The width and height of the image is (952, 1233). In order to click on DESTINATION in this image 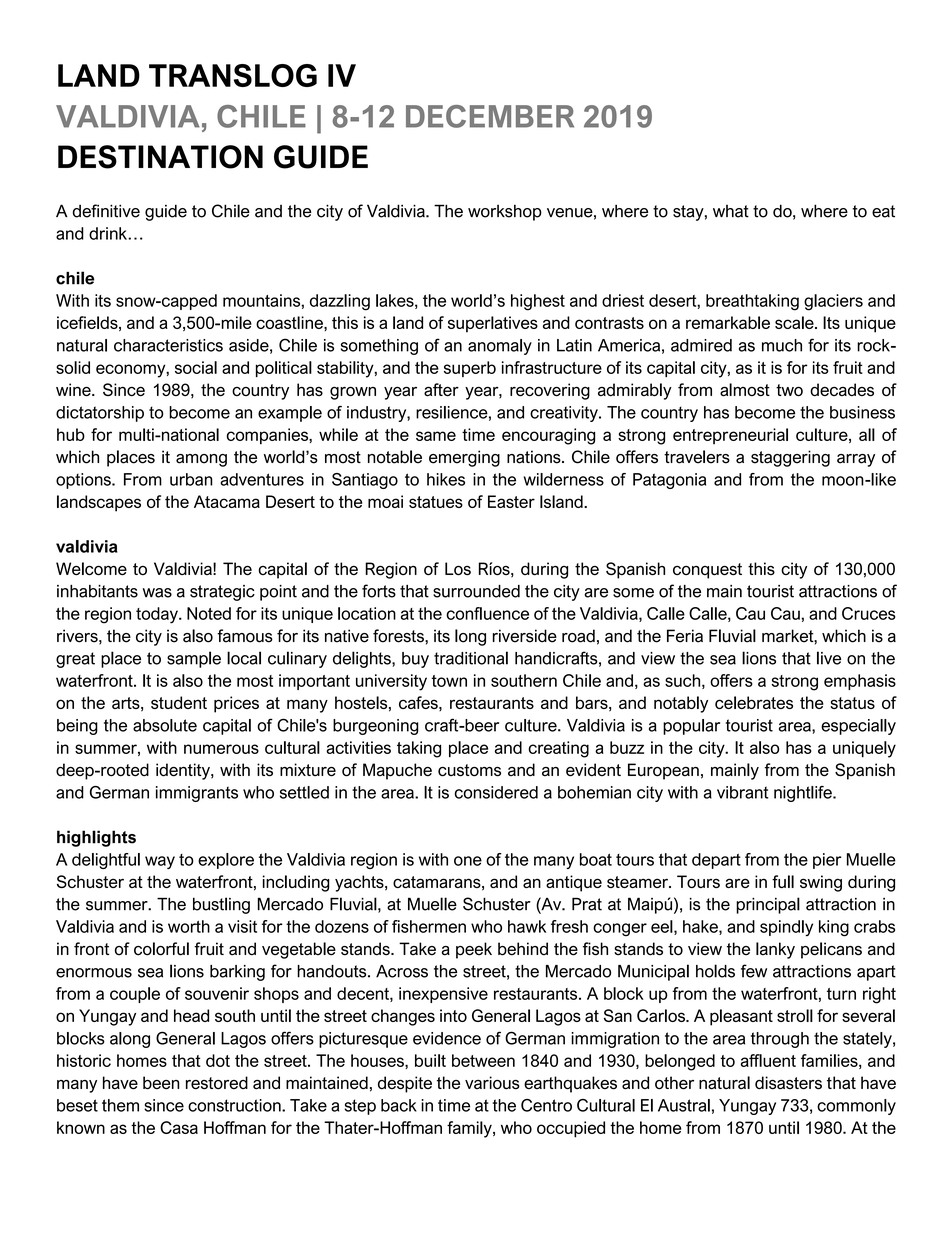, I will do `click(160, 157)`.
